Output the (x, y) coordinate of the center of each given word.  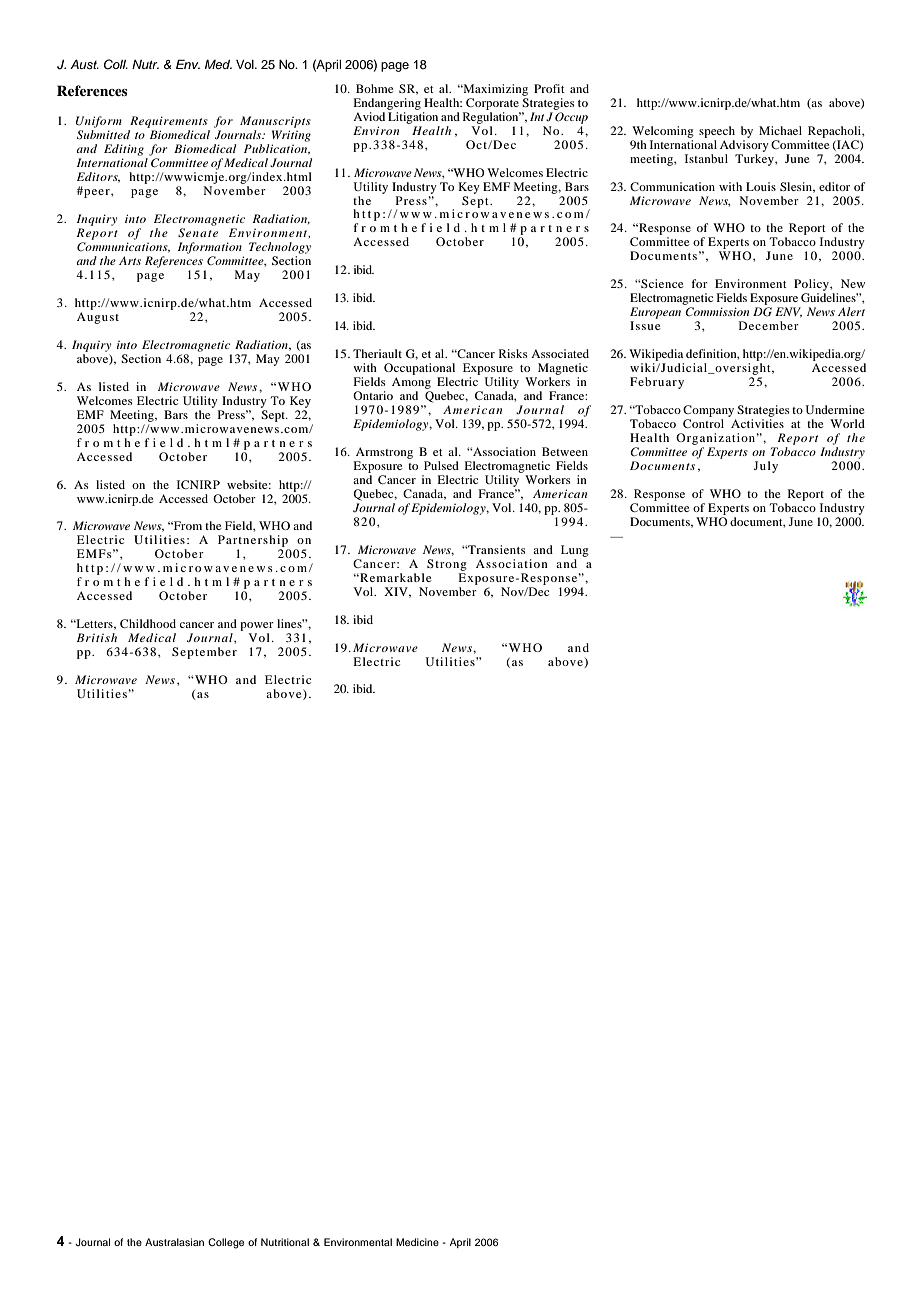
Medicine (417, 1242)
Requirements (169, 122)
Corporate (492, 104)
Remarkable (395, 577)
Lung (575, 551)
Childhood (148, 623)
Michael (780, 130)
